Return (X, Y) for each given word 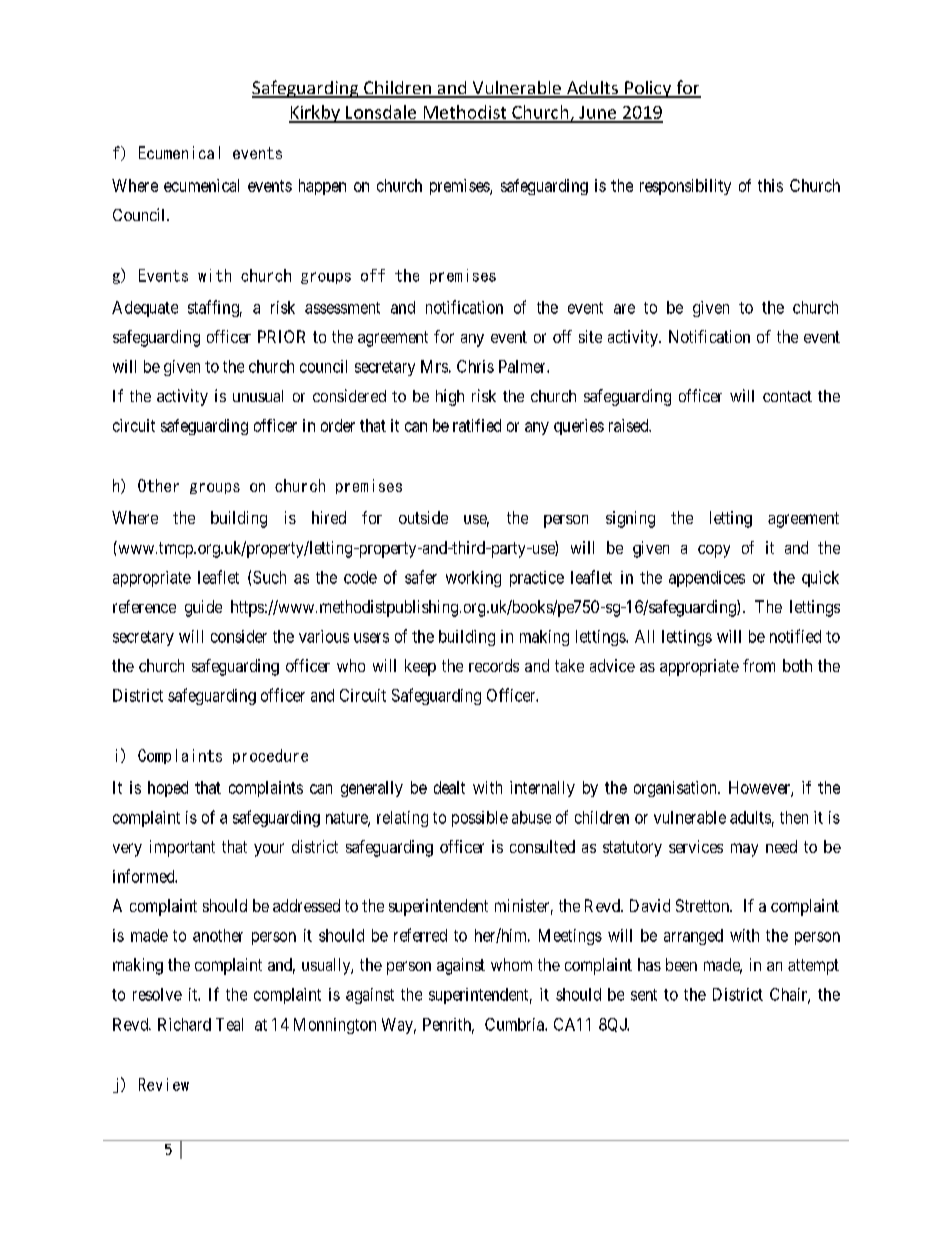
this (770, 185)
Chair (789, 995)
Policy (648, 89)
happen (322, 187)
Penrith (448, 1025)
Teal (229, 1024)
